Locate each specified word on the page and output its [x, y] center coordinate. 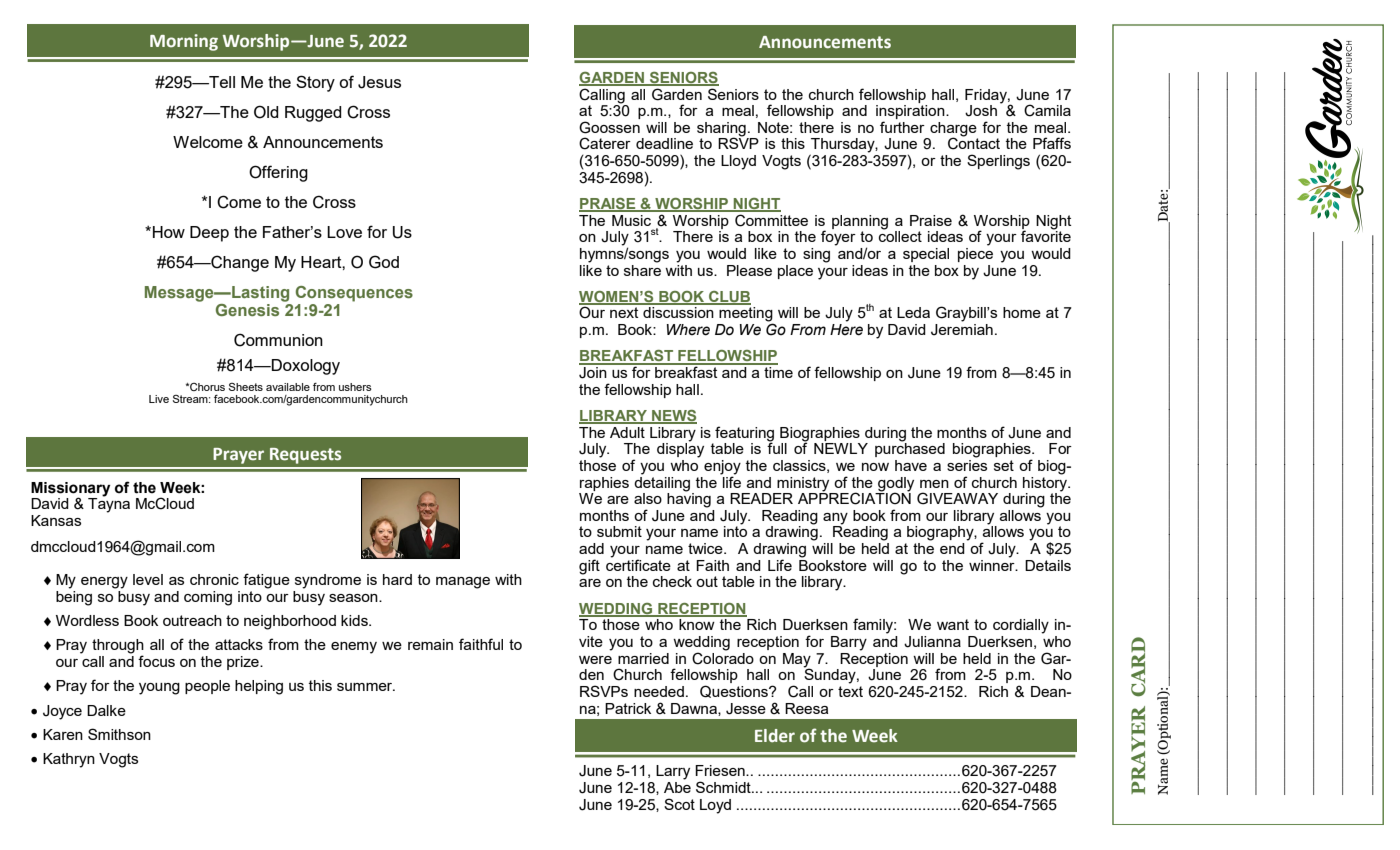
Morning [184, 42]
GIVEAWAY [957, 498]
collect [900, 235]
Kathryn [69, 760]
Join [594, 371]
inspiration [911, 112]
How [169, 232]
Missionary [70, 490]
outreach [192, 620]
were [595, 660]
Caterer [605, 143]
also [648, 498]
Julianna [932, 642]
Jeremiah [962, 328]
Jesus [379, 82]
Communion [278, 340]
